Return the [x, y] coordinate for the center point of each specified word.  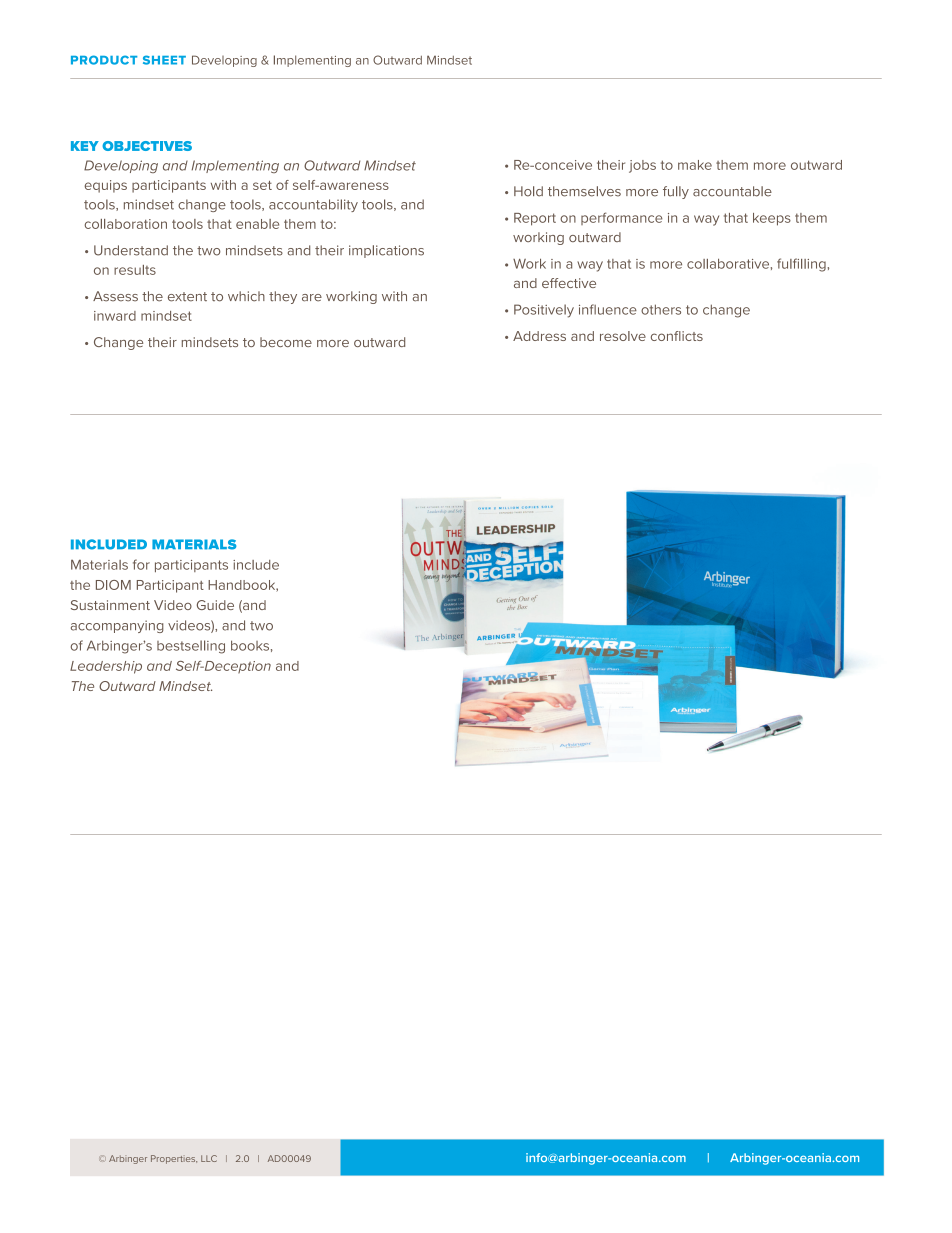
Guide [215, 605]
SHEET [164, 60]
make [695, 165]
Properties [174, 1159]
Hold [528, 191]
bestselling [191, 647]
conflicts [677, 336]
